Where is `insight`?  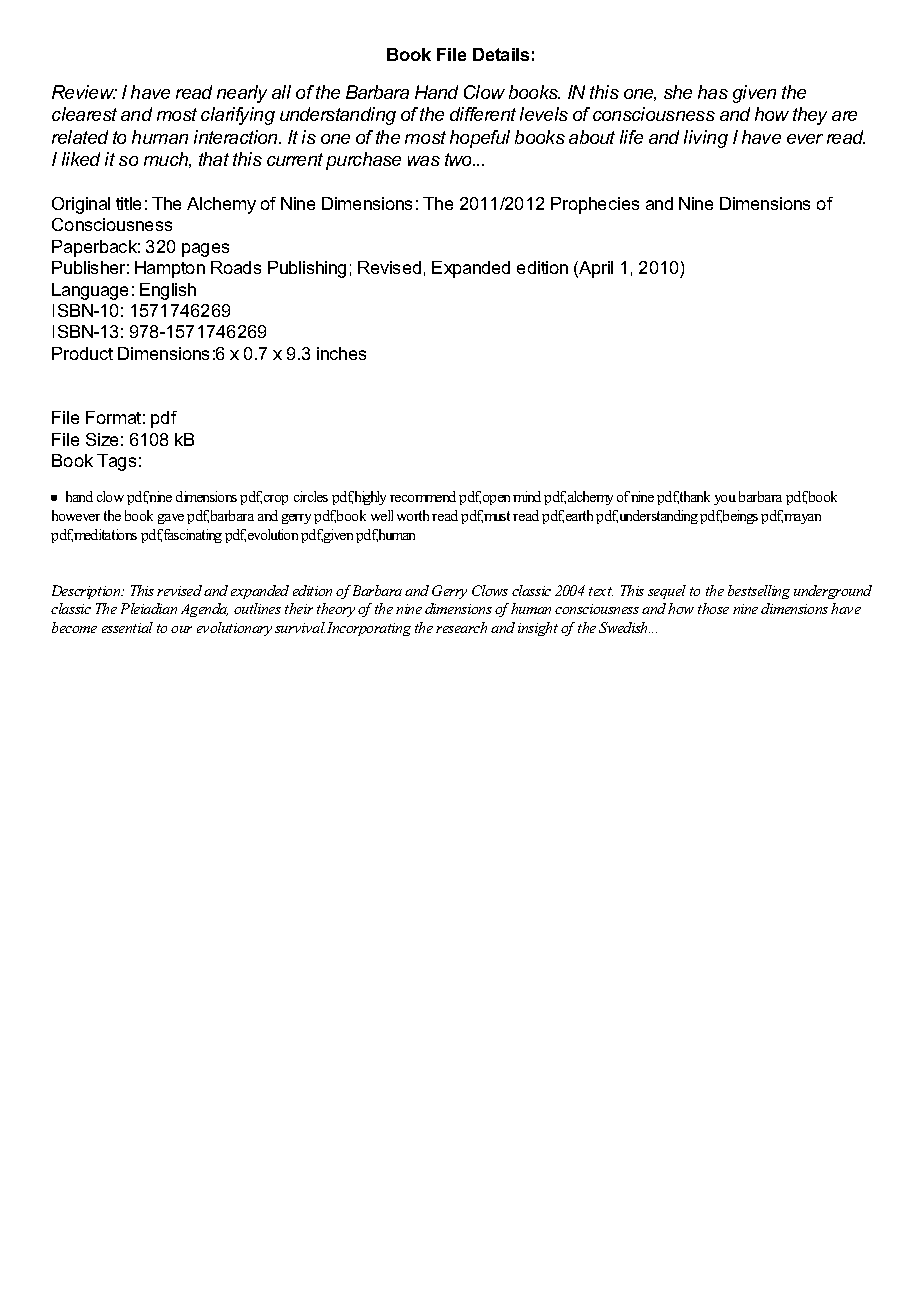 insight is located at coordinates (538, 629).
